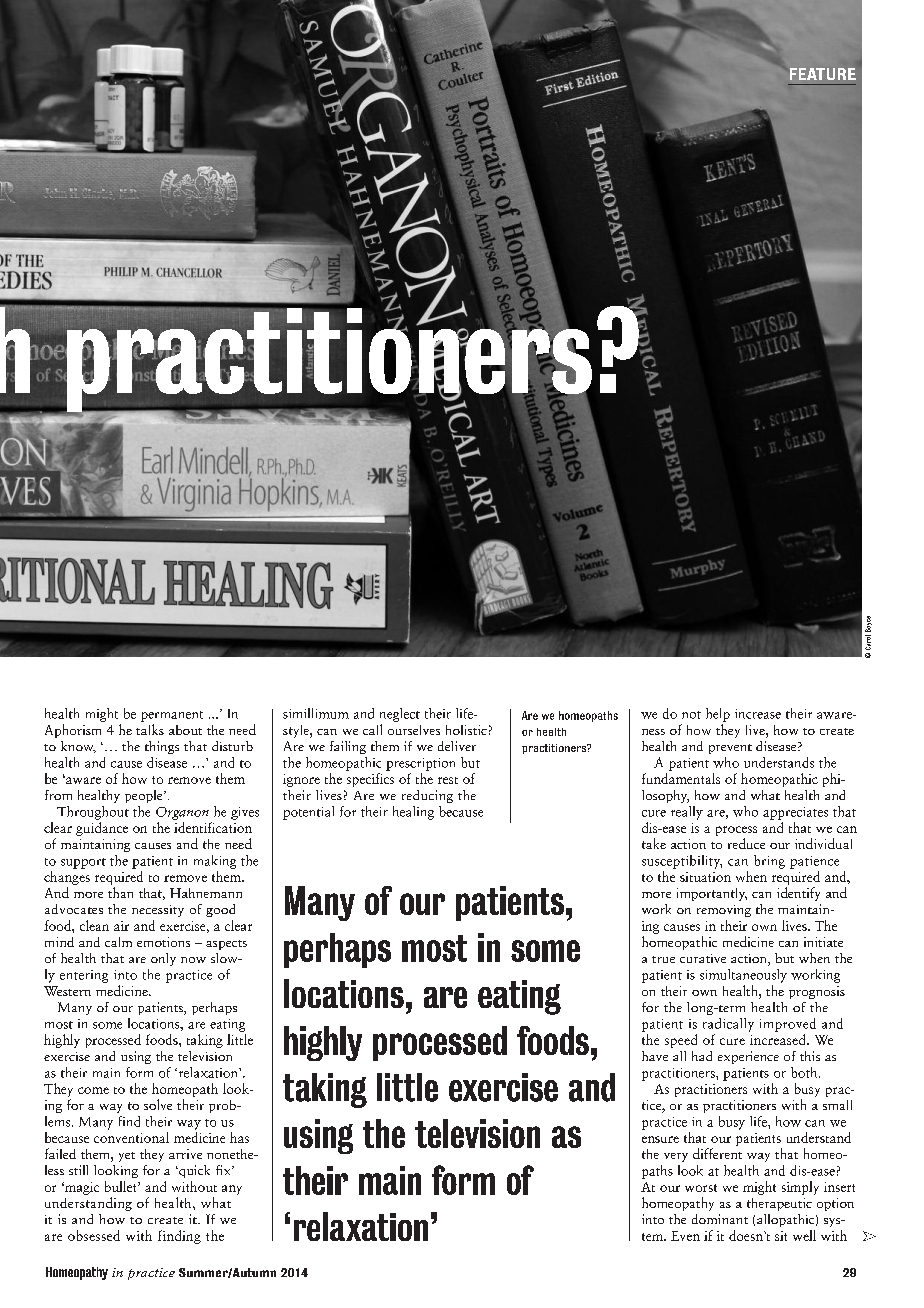 The width and height of the image is (924, 1308). Describe the element at coordinates (466, 730) in the image. I see `holistic` at that location.
